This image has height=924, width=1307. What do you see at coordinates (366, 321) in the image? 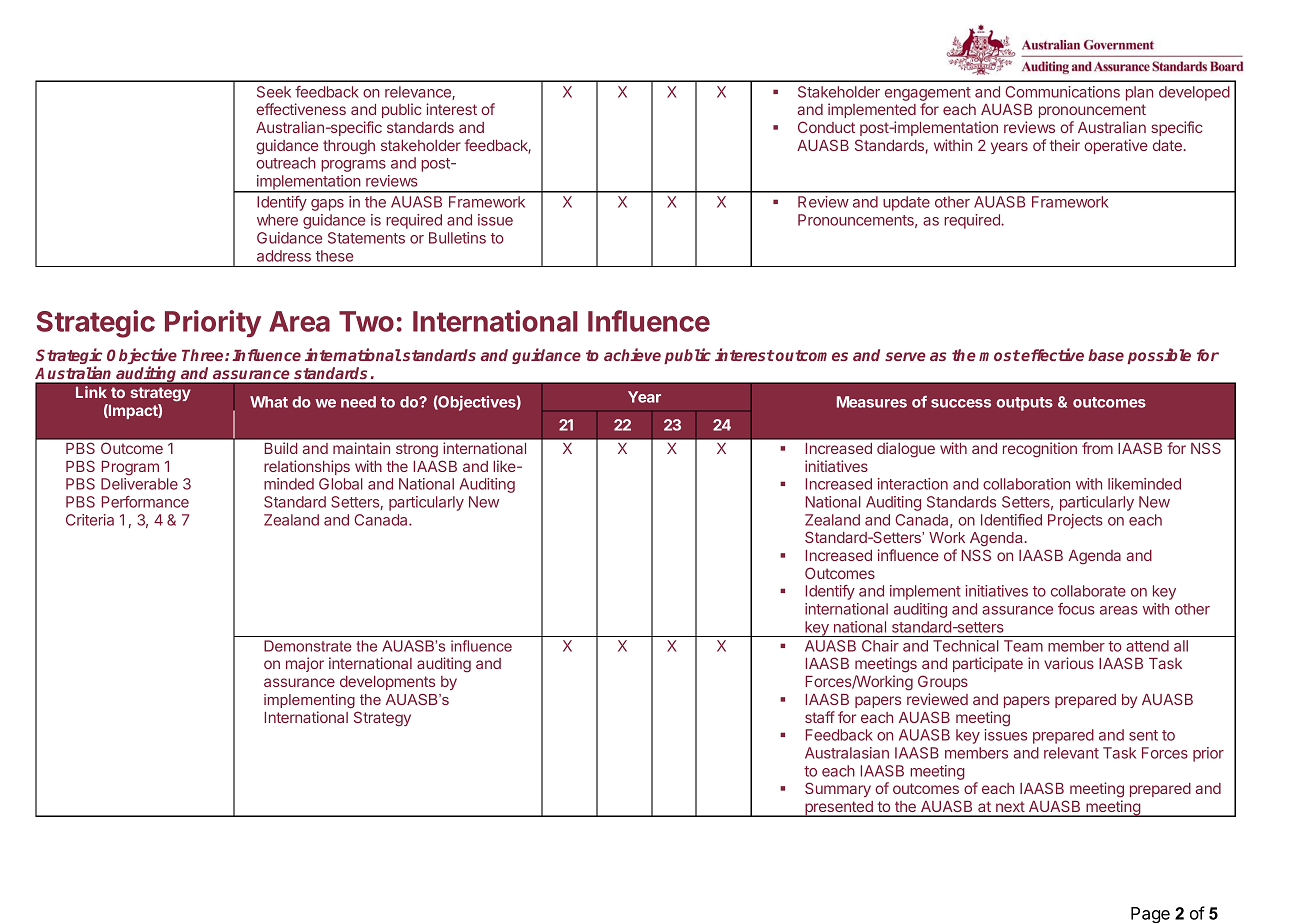
I see `Two` at bounding box center [366, 321].
